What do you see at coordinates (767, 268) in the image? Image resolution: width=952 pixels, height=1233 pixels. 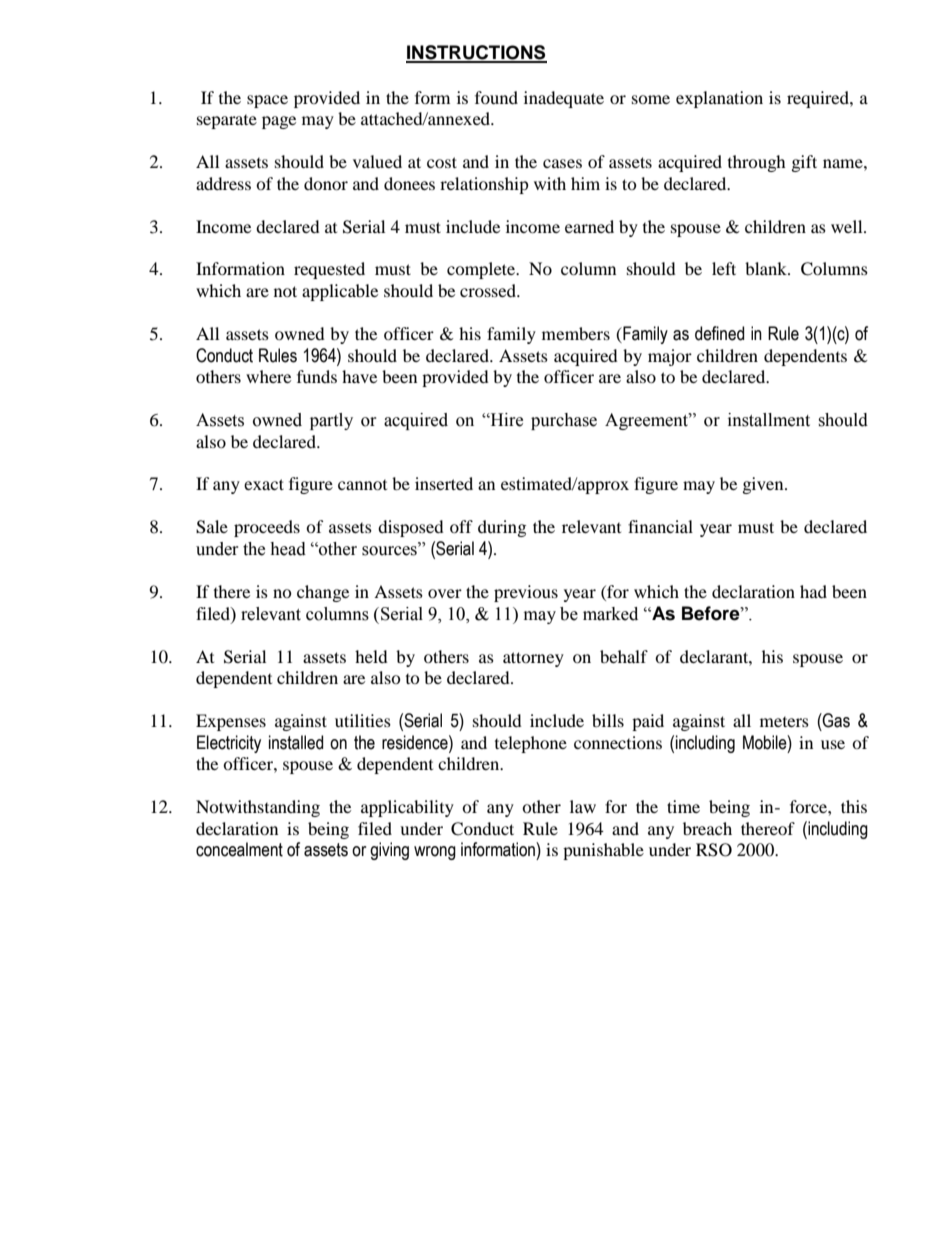 I see `blank` at bounding box center [767, 268].
